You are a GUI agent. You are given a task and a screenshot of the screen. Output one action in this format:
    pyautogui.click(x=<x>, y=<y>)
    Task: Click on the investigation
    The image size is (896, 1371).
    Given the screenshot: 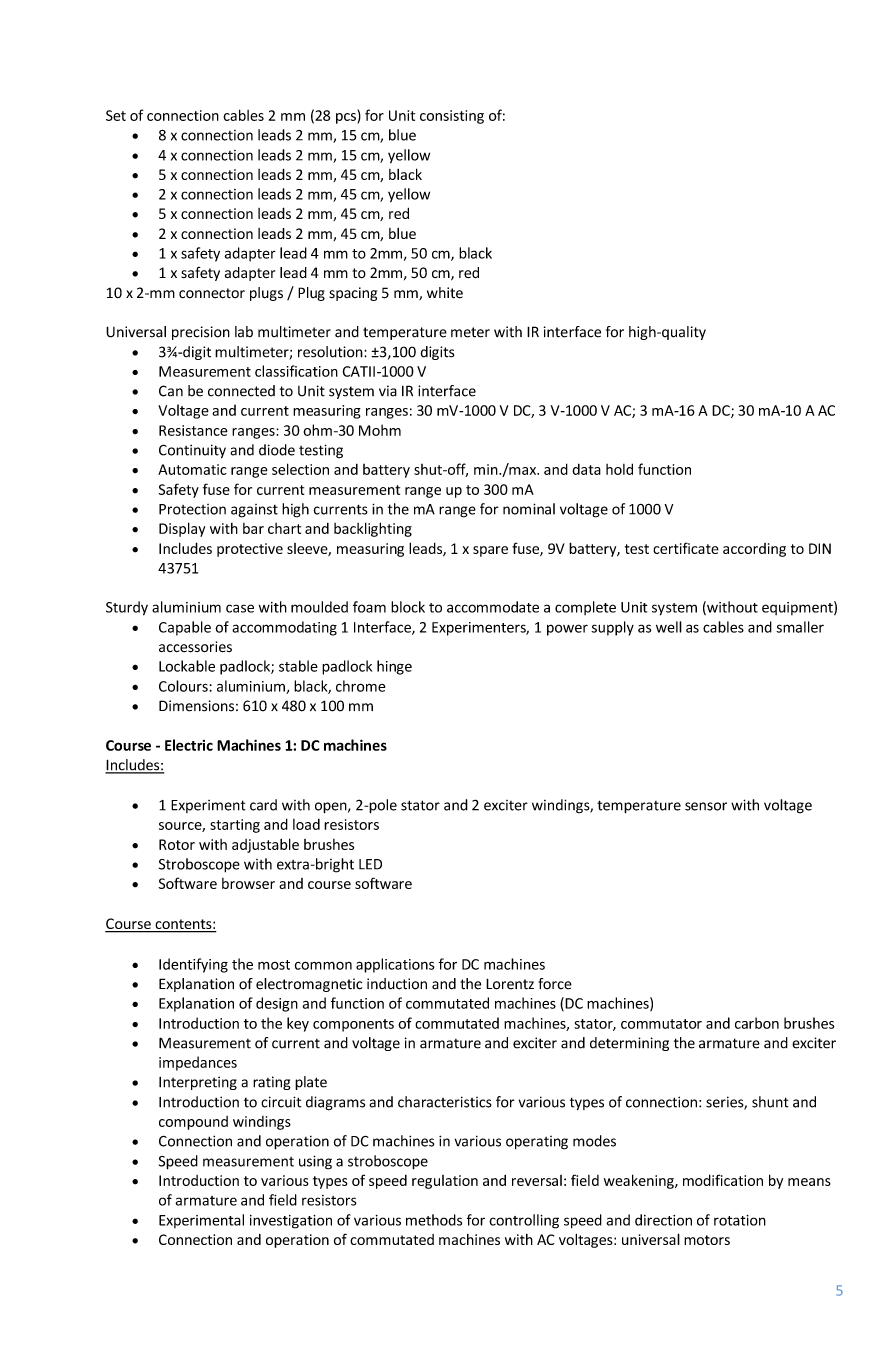 What is the action you would take?
    pyautogui.click(x=291, y=1222)
